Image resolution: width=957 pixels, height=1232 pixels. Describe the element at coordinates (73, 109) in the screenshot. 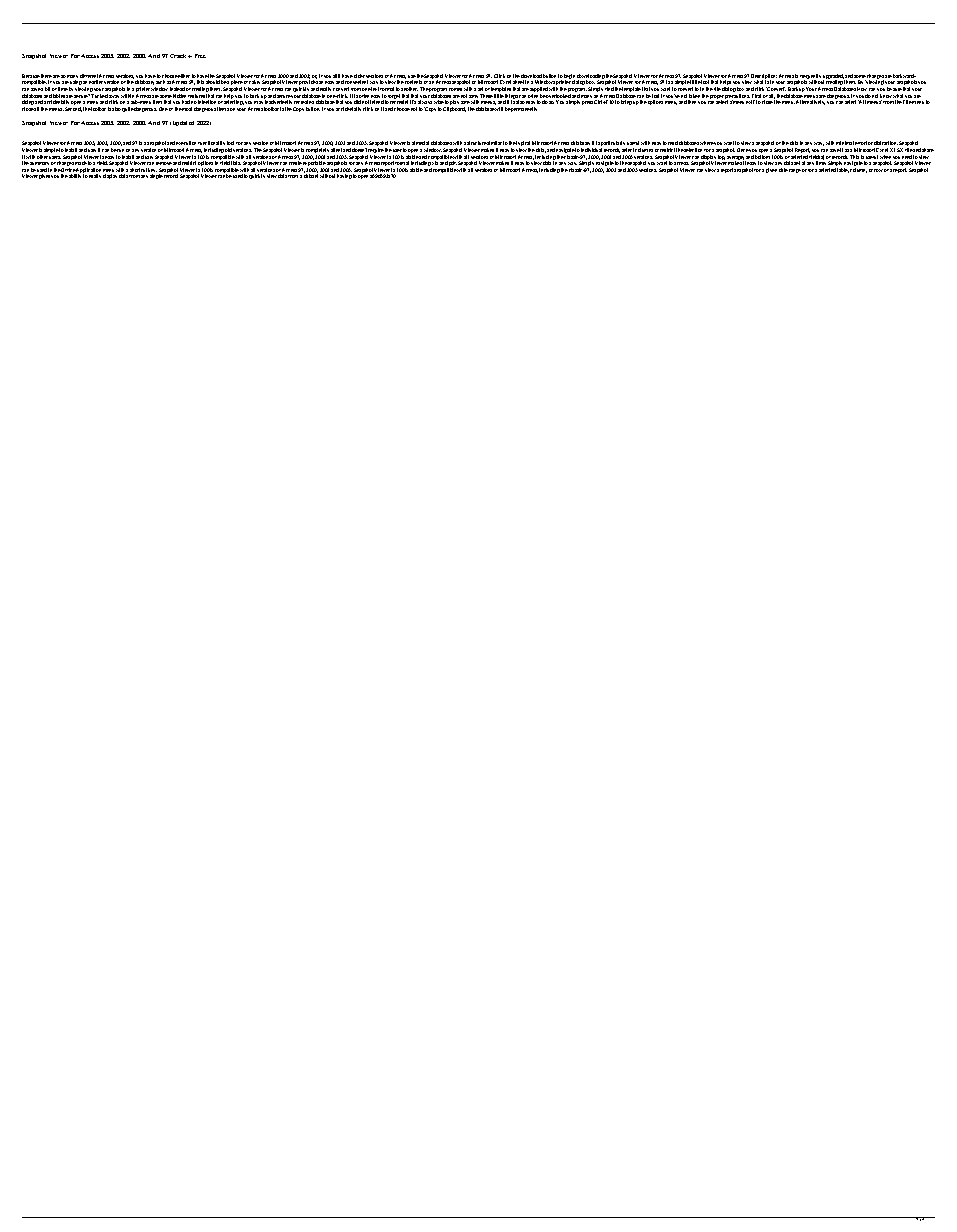

I see `Second` at that location.
